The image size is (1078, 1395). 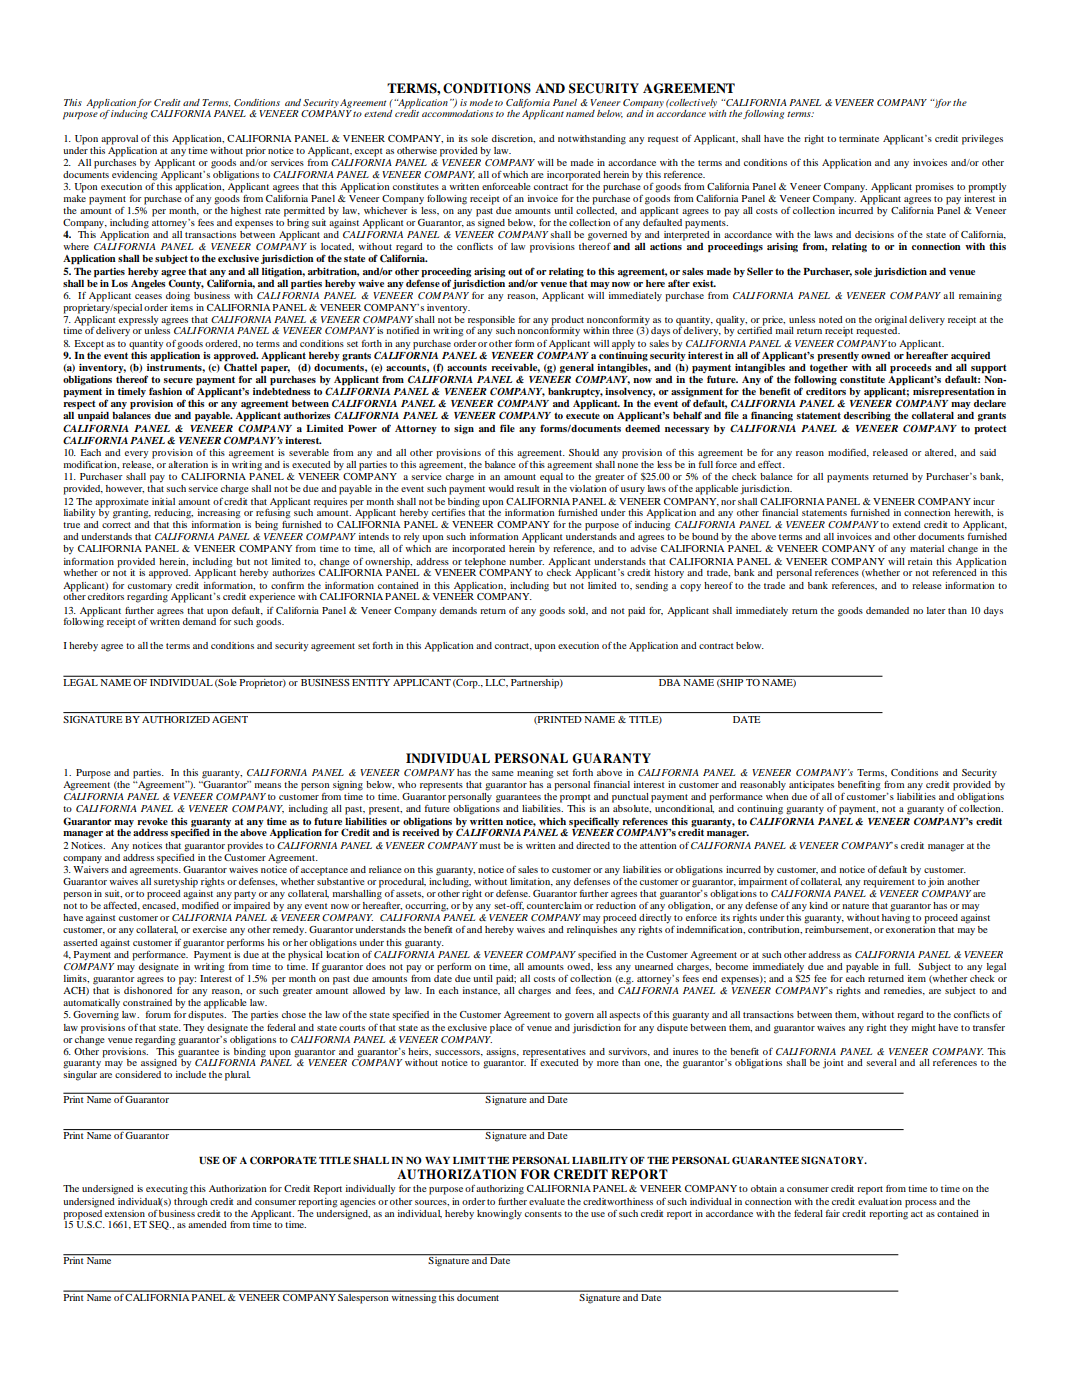 I want to click on product, so click(x=567, y=322).
